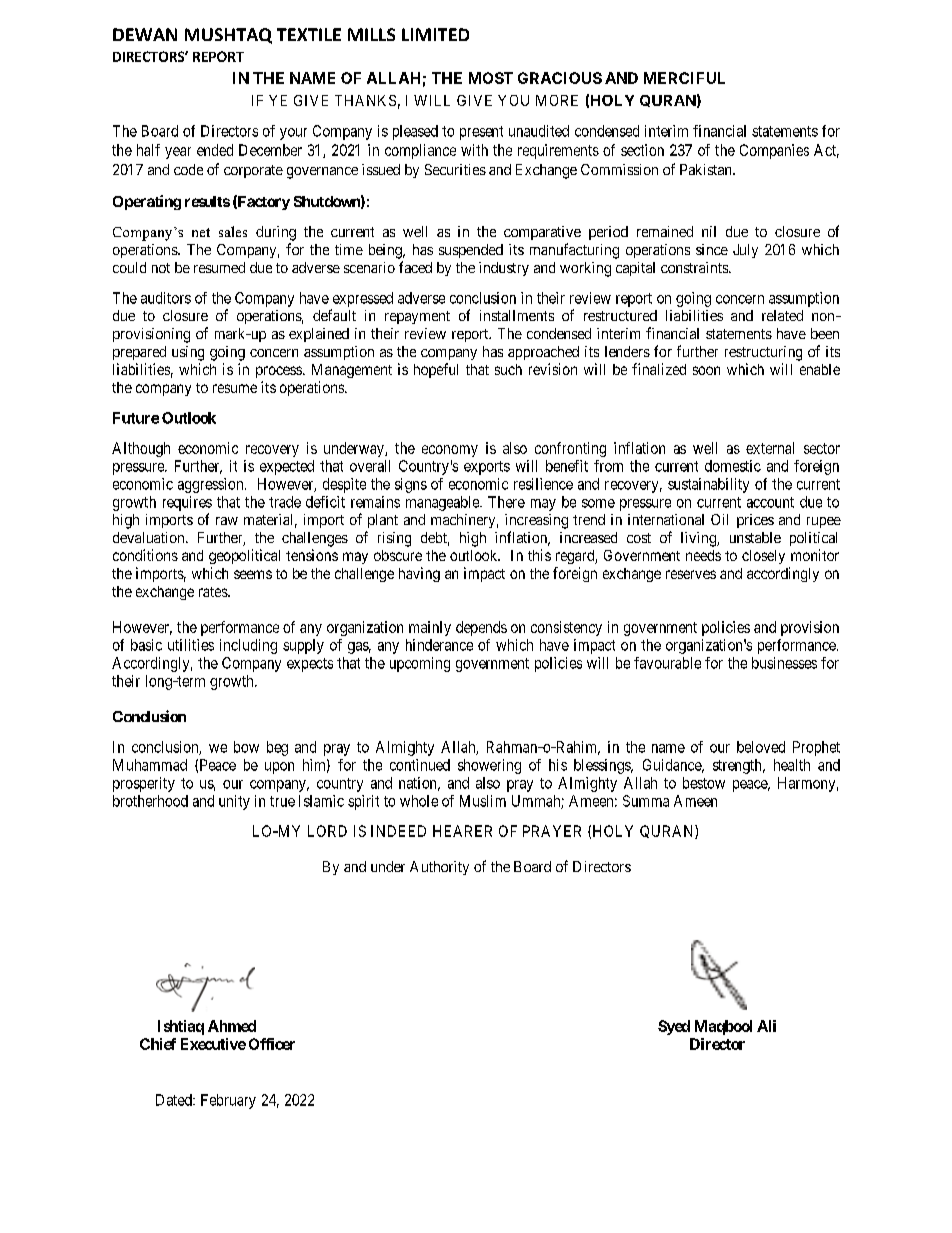  Describe the element at coordinates (246, 747) in the image. I see `bow` at that location.
